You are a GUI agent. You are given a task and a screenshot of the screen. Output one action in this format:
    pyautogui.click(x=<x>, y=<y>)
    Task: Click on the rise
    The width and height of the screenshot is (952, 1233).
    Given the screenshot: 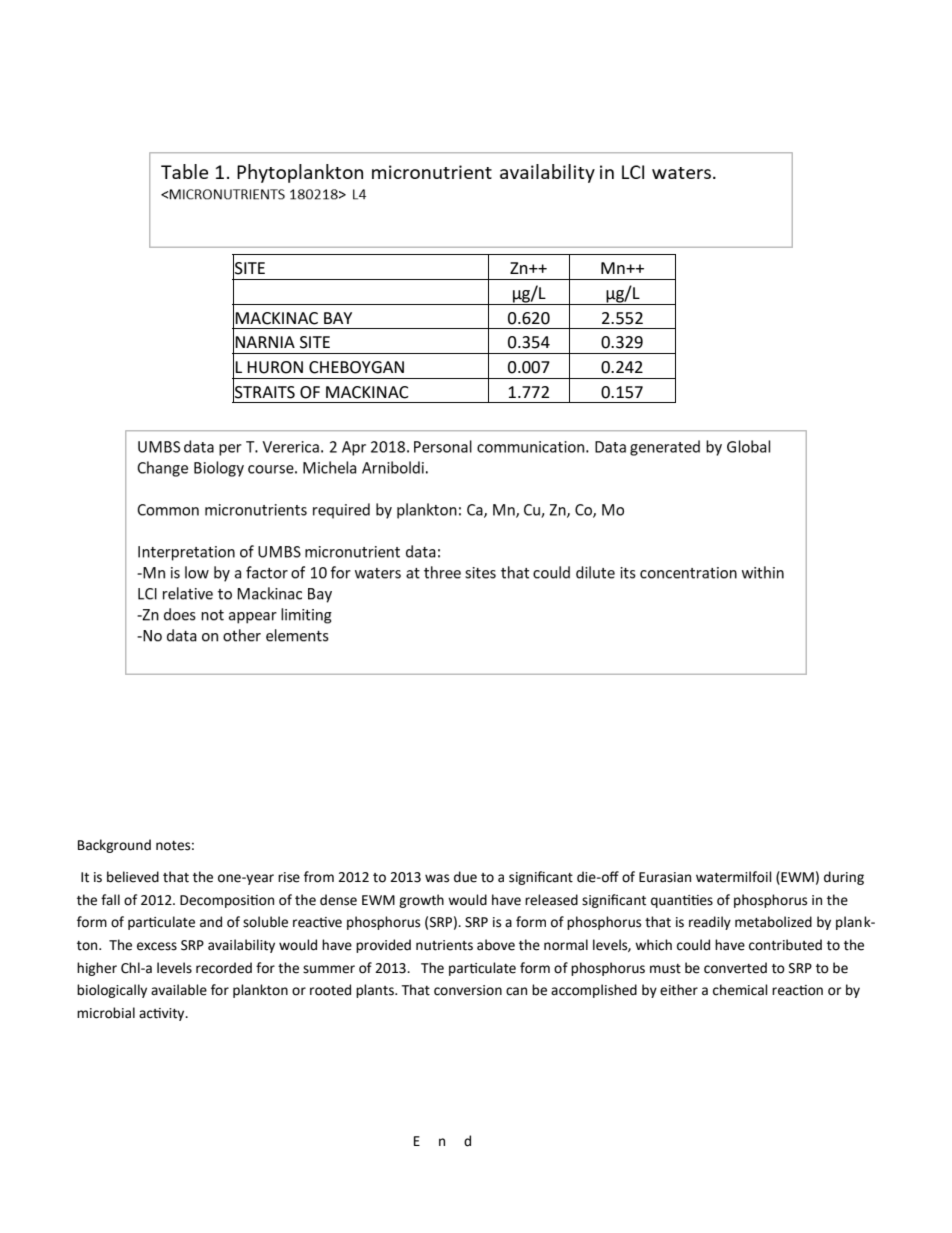 What is the action you would take?
    pyautogui.click(x=289, y=877)
